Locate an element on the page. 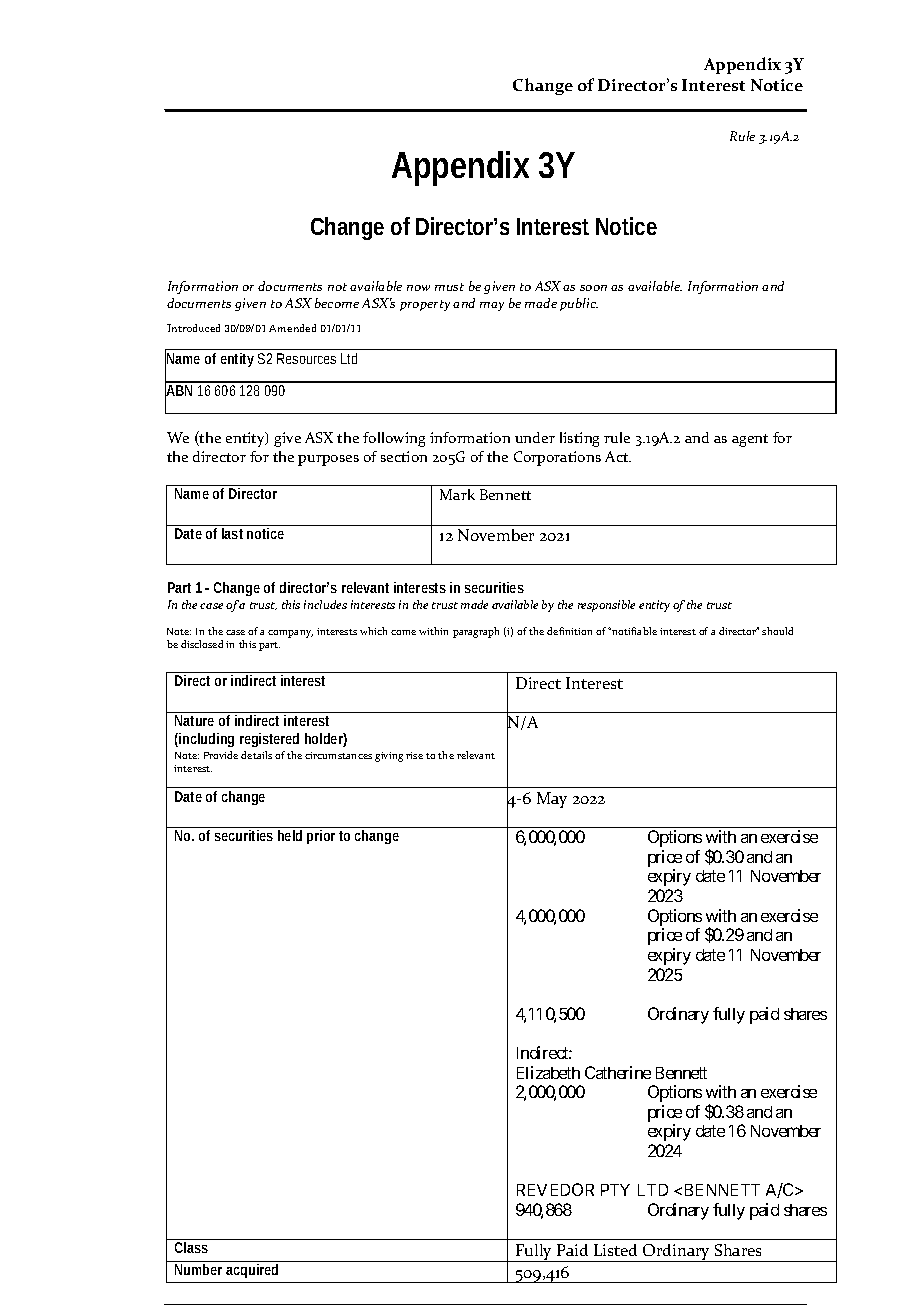  soon is located at coordinates (593, 288).
